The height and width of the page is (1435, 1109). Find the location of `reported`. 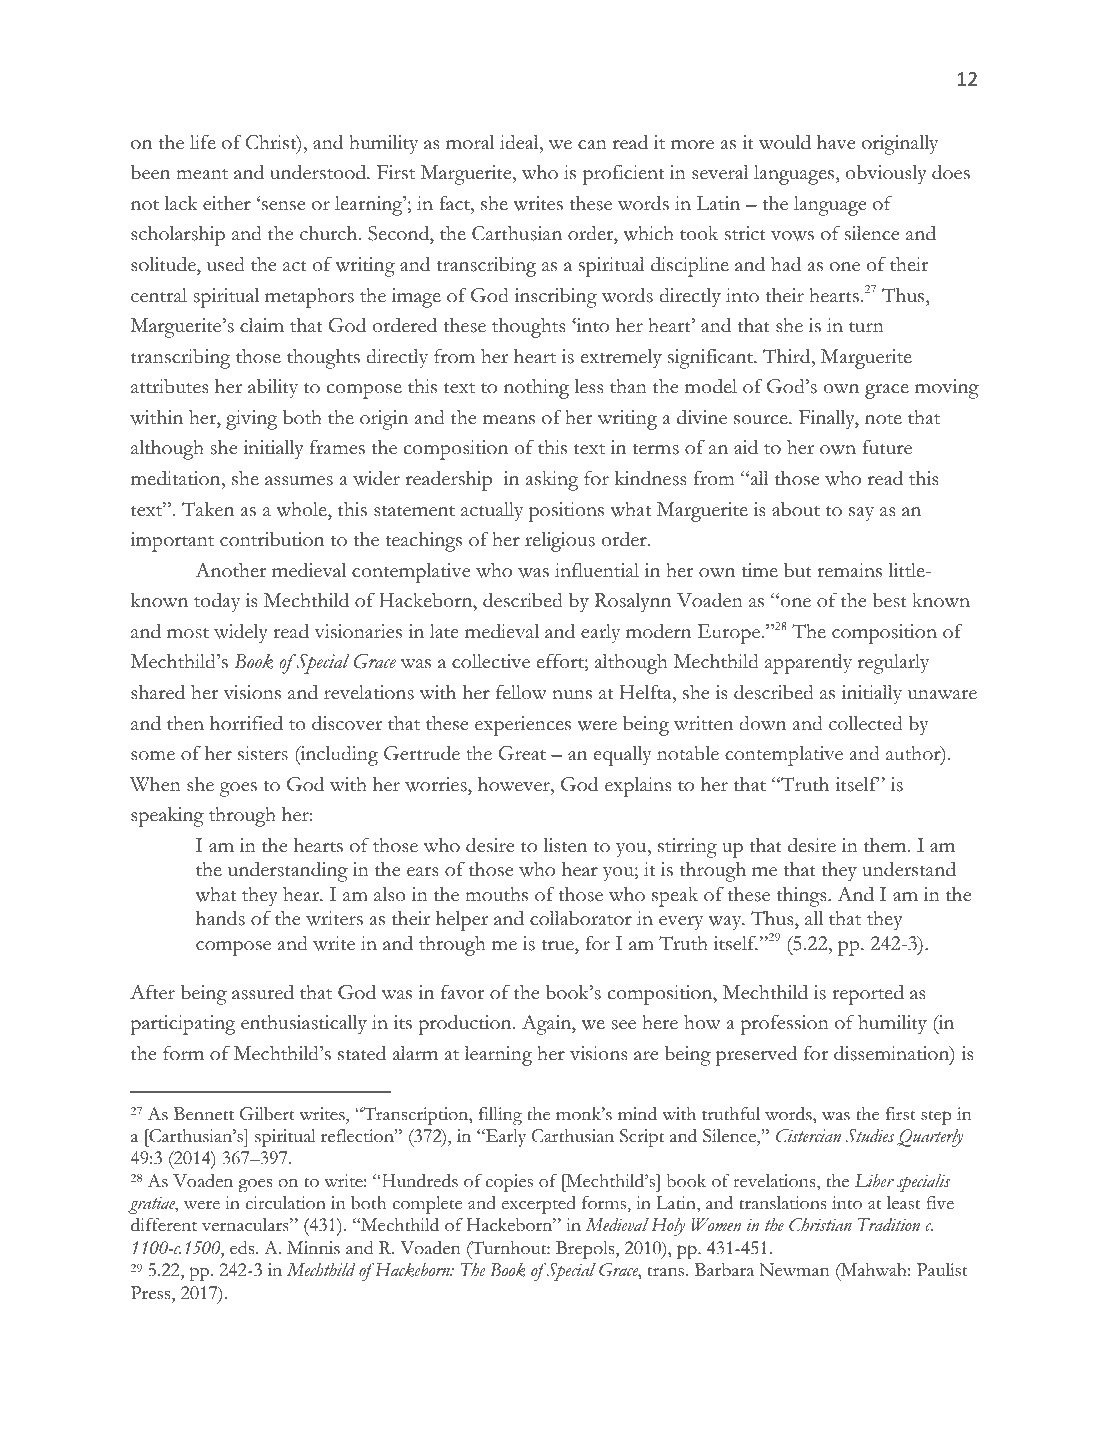

reported is located at coordinates (868, 994).
